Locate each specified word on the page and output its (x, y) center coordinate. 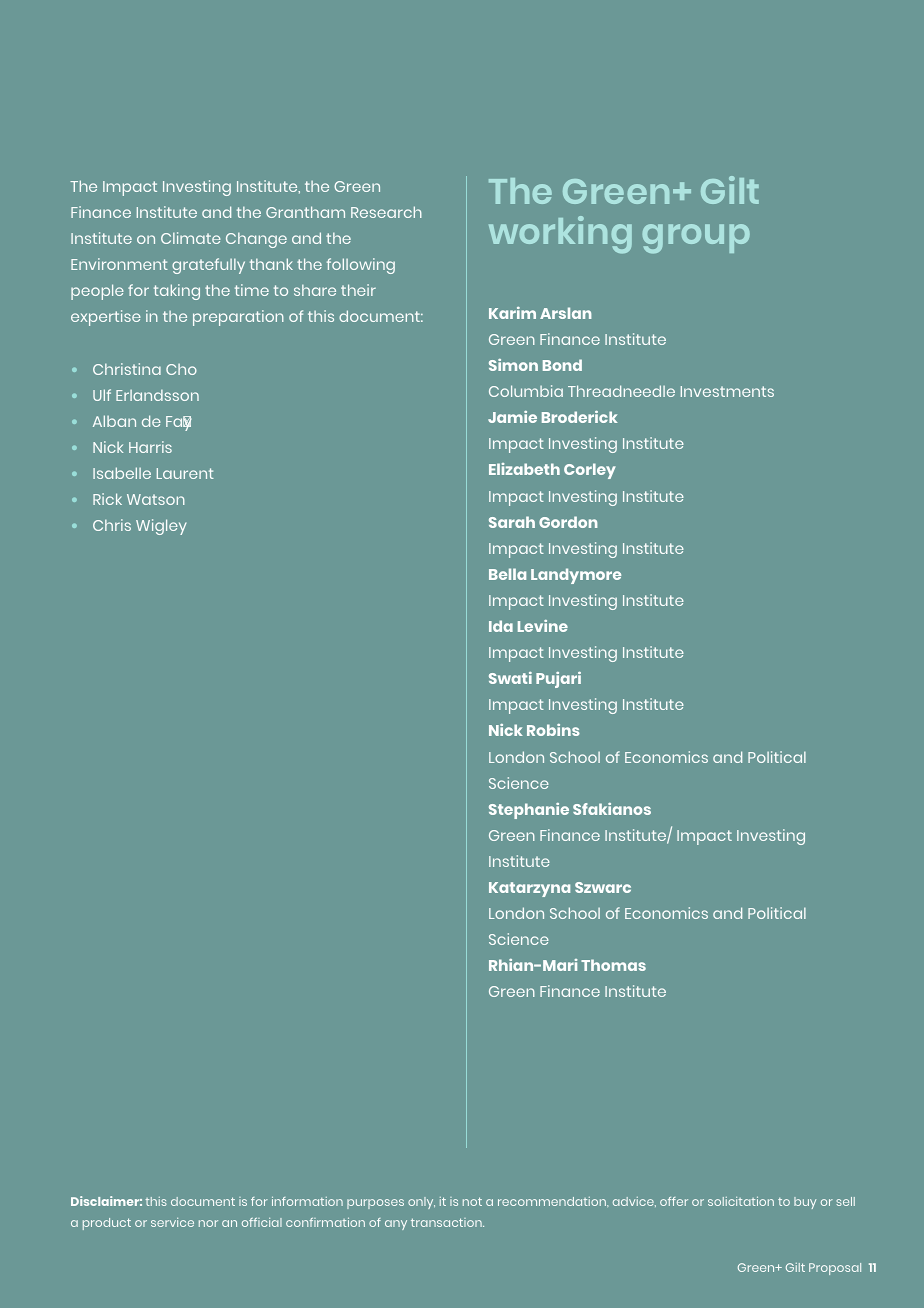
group (696, 239)
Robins (553, 730)
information (307, 1201)
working (560, 235)
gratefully (208, 266)
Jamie (512, 417)
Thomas (613, 965)
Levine (543, 626)
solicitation (741, 1201)
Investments (727, 391)
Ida (501, 626)
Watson (156, 499)
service (172, 1222)
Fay (179, 423)
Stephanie (529, 811)
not (472, 1201)
